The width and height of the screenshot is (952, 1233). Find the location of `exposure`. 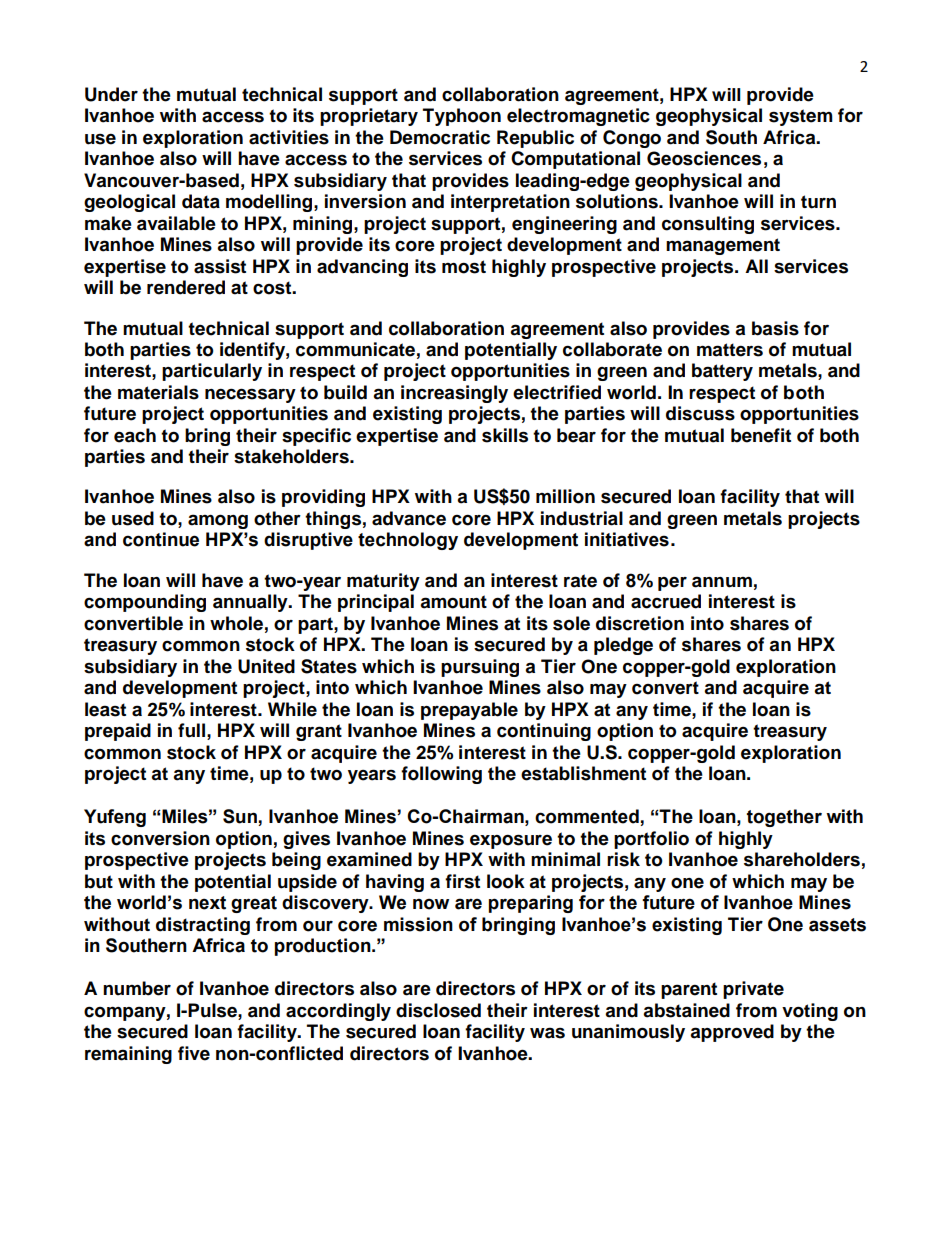

exposure is located at coordinates (511, 841).
